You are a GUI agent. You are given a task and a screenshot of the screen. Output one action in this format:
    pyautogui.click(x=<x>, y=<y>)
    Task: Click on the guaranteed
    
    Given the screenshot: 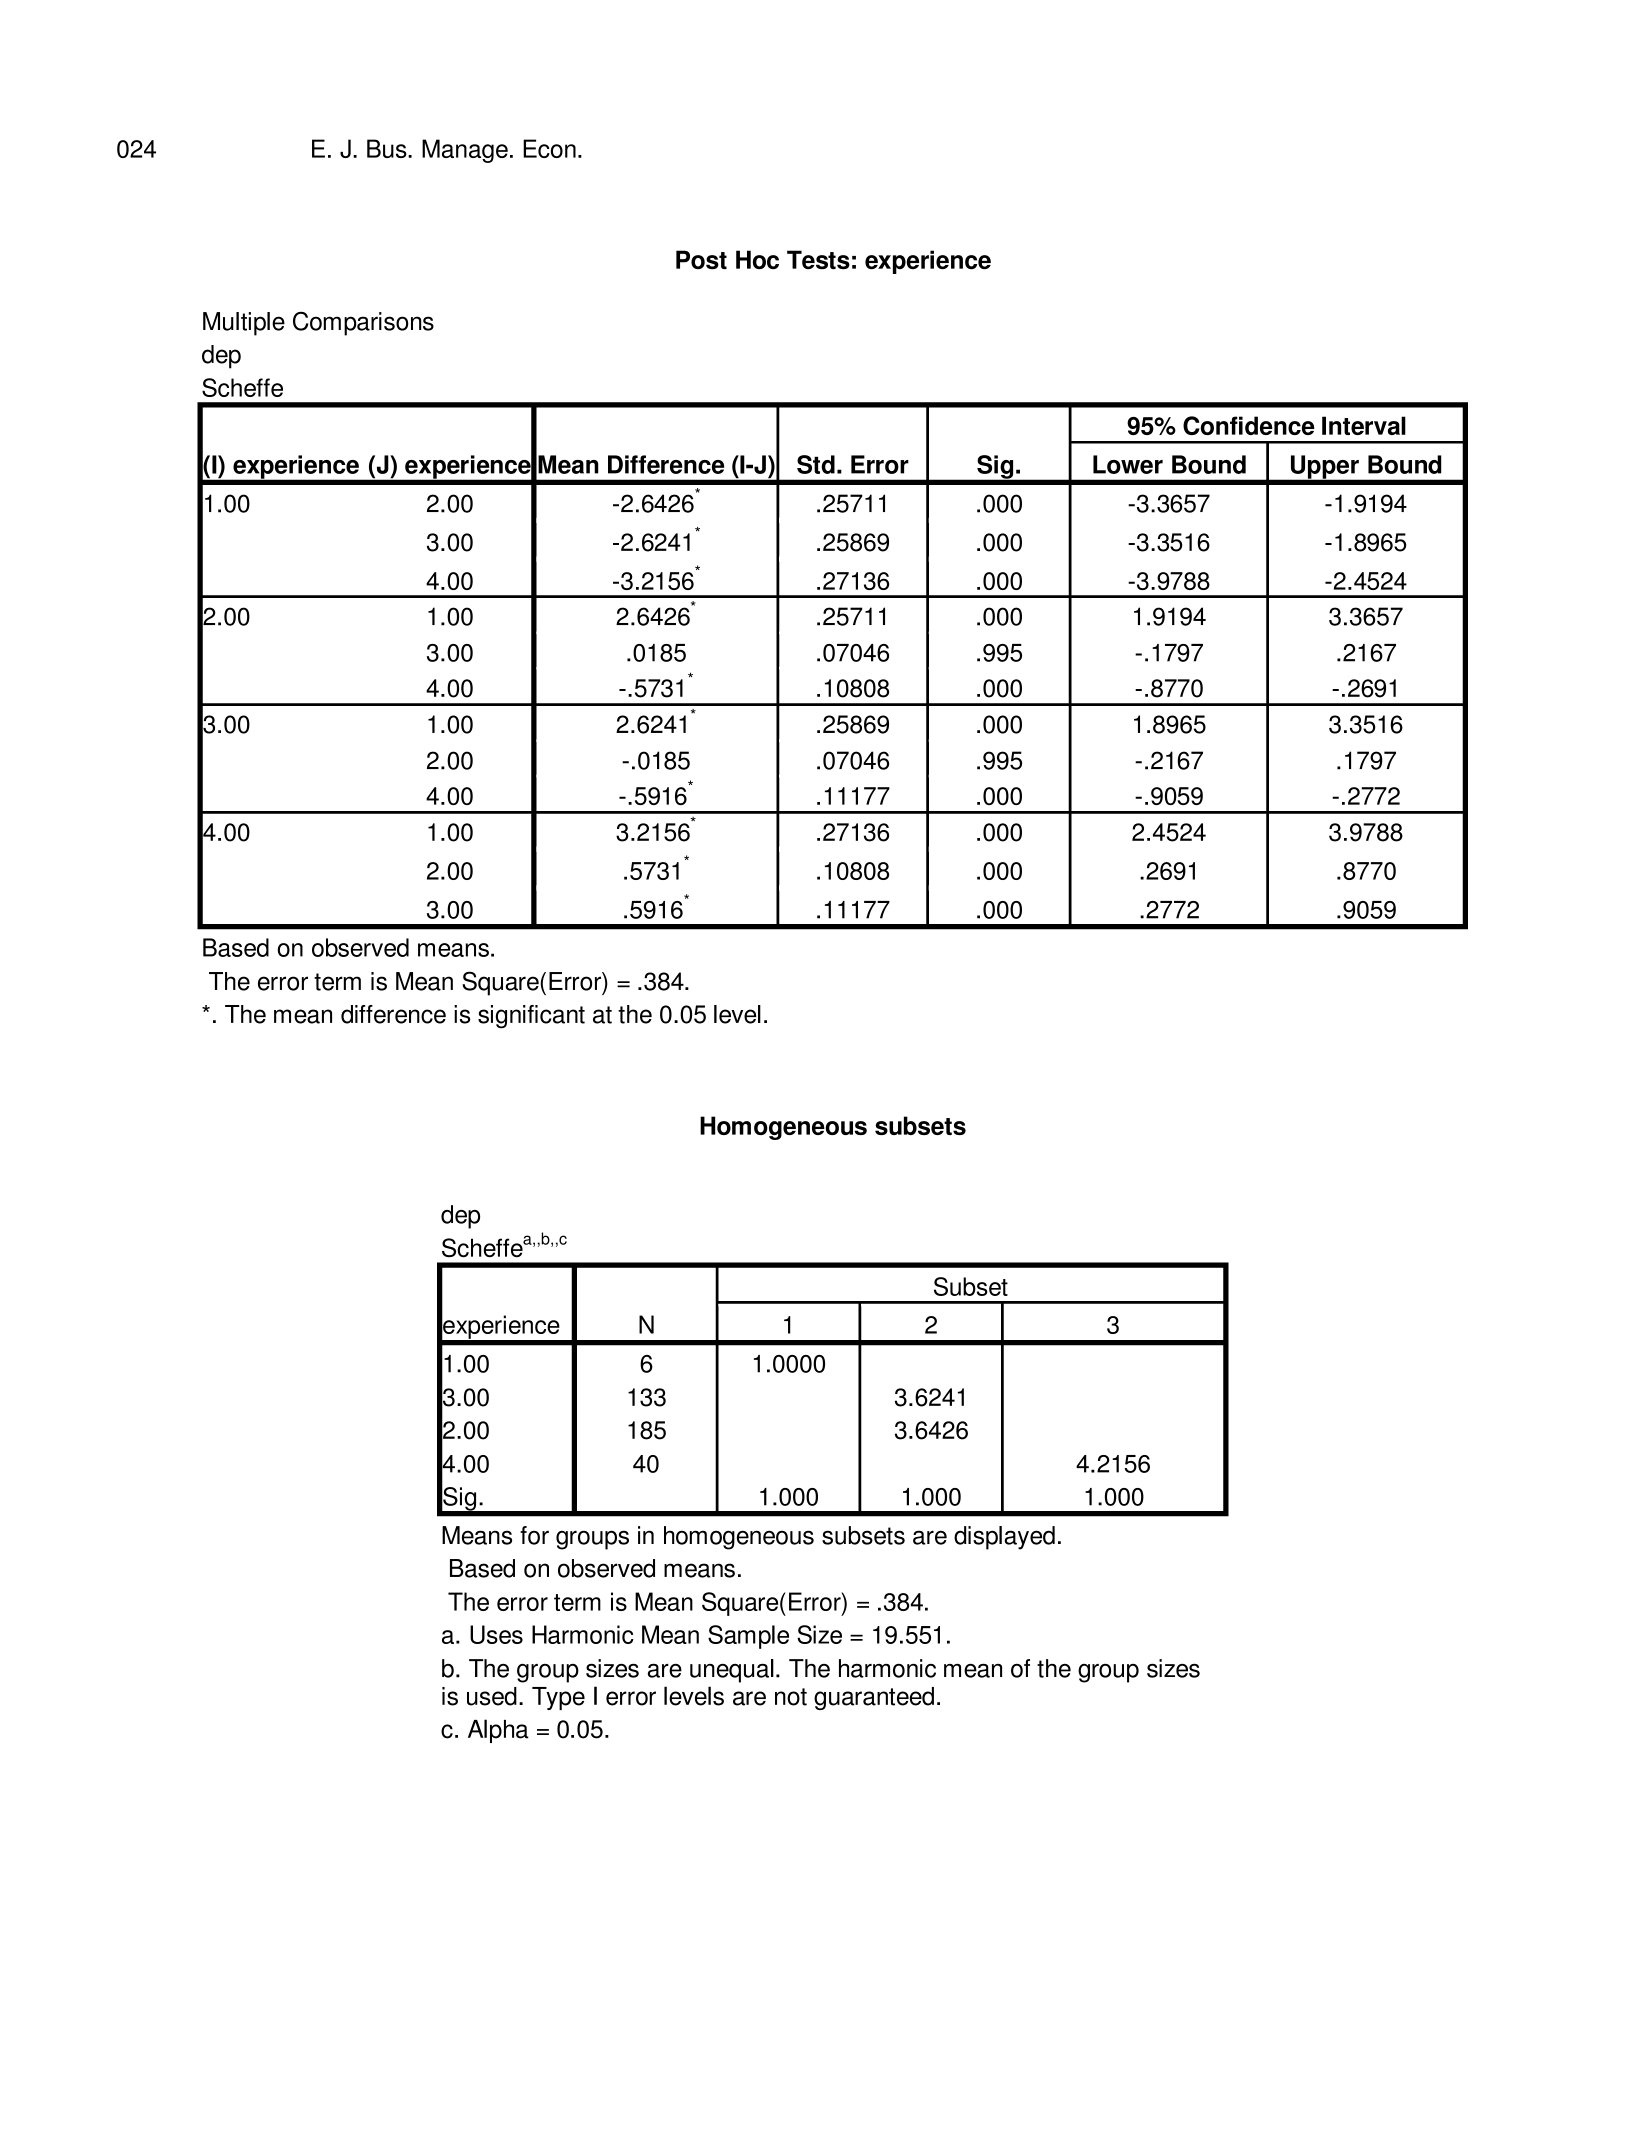 What is the action you would take?
    pyautogui.click(x=874, y=1698)
